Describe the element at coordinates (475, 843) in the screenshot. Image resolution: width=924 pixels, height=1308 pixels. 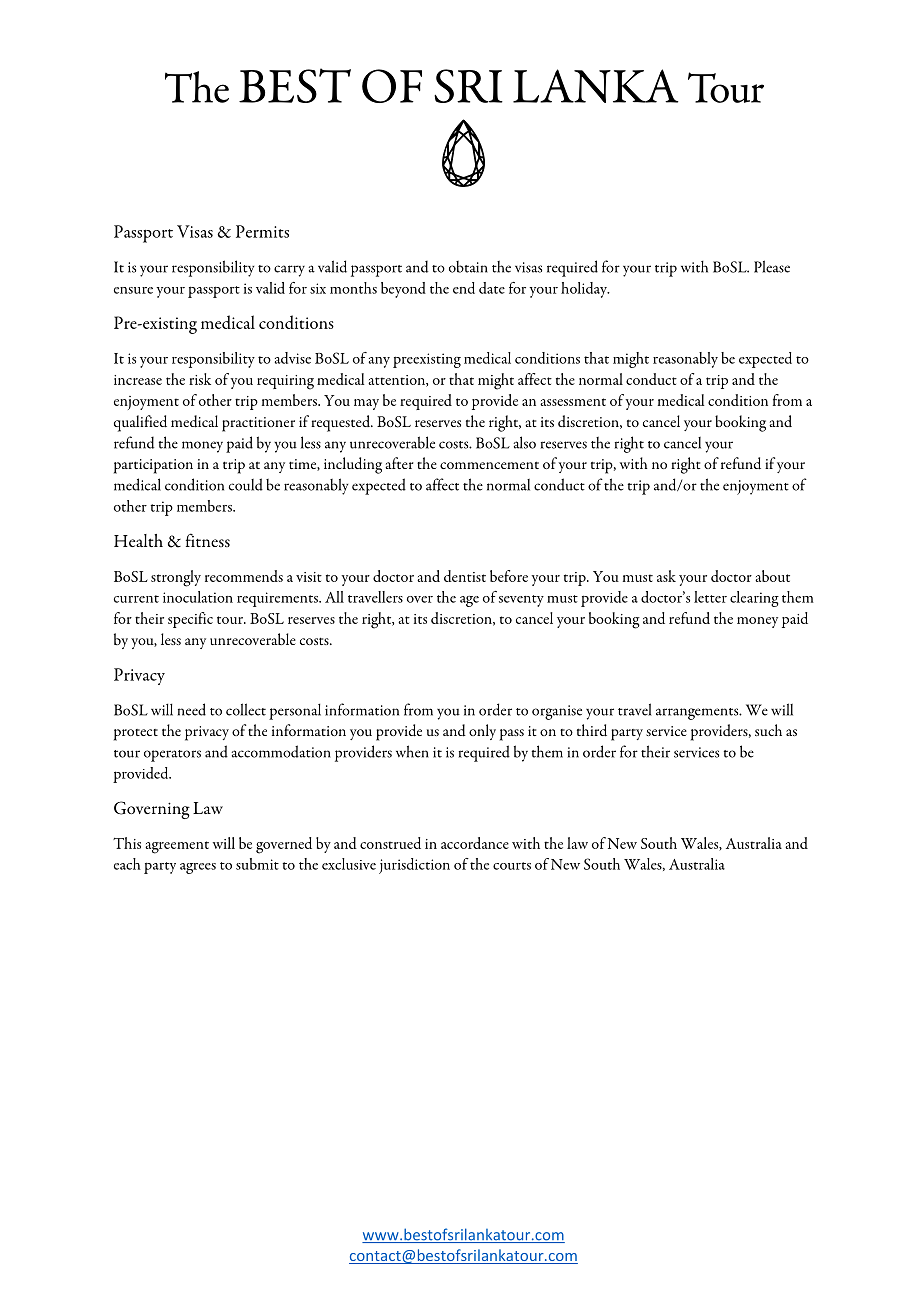
I see `accordance` at that location.
